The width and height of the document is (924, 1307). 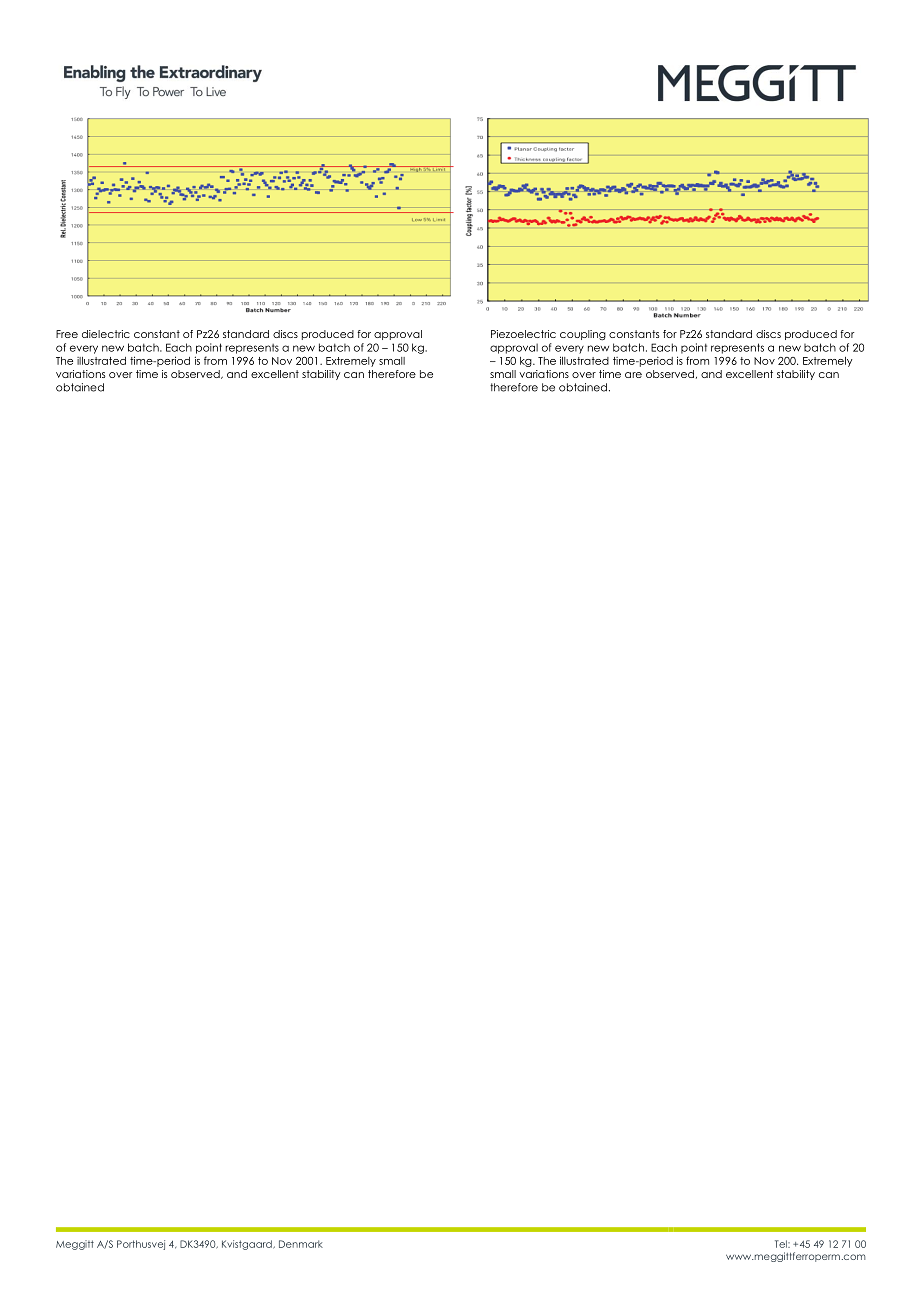 I want to click on are, so click(x=633, y=375).
